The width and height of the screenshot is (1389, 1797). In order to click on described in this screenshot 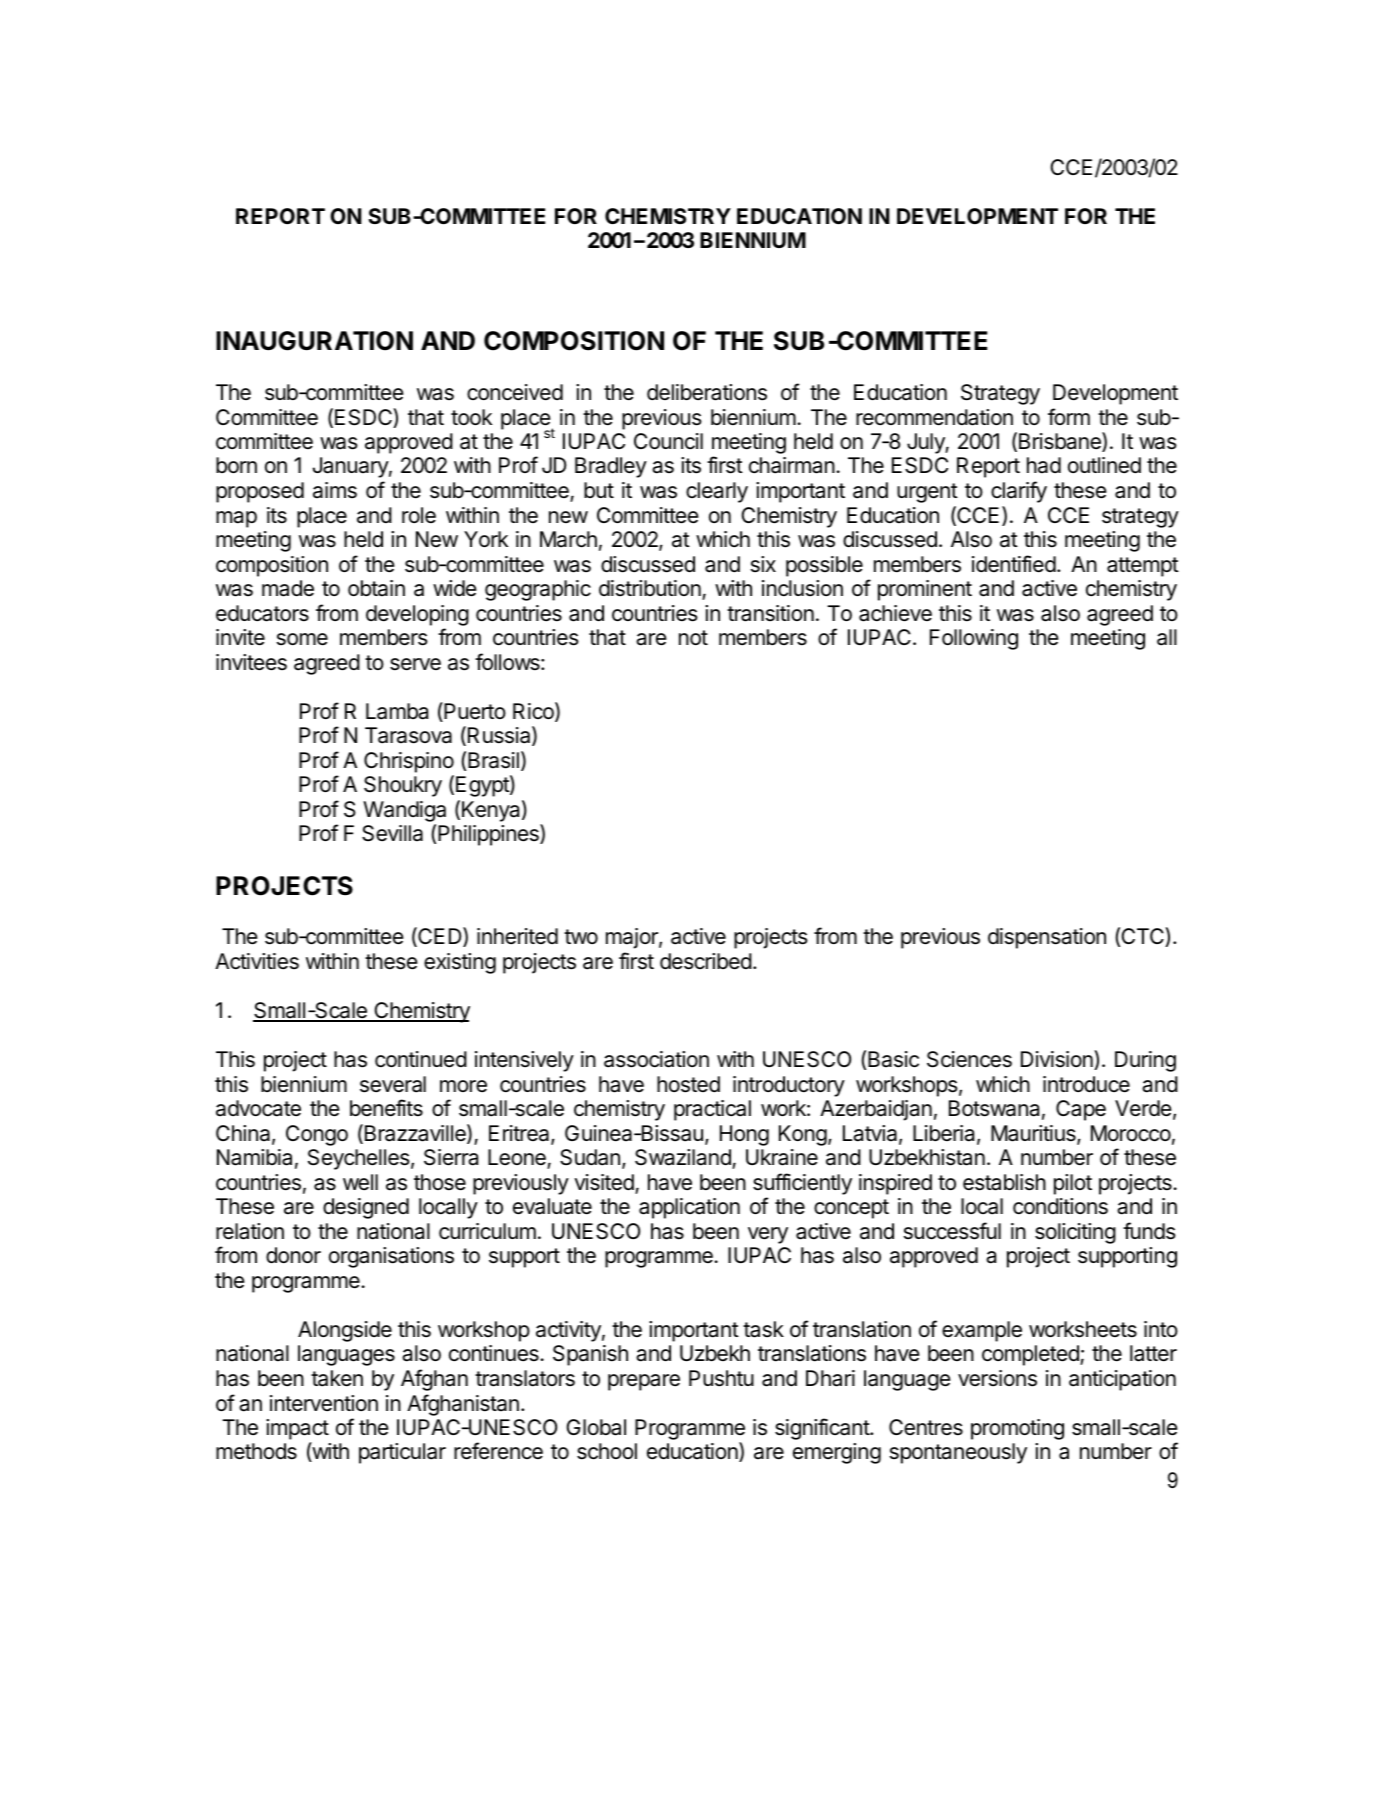, I will do `click(706, 961)`.
